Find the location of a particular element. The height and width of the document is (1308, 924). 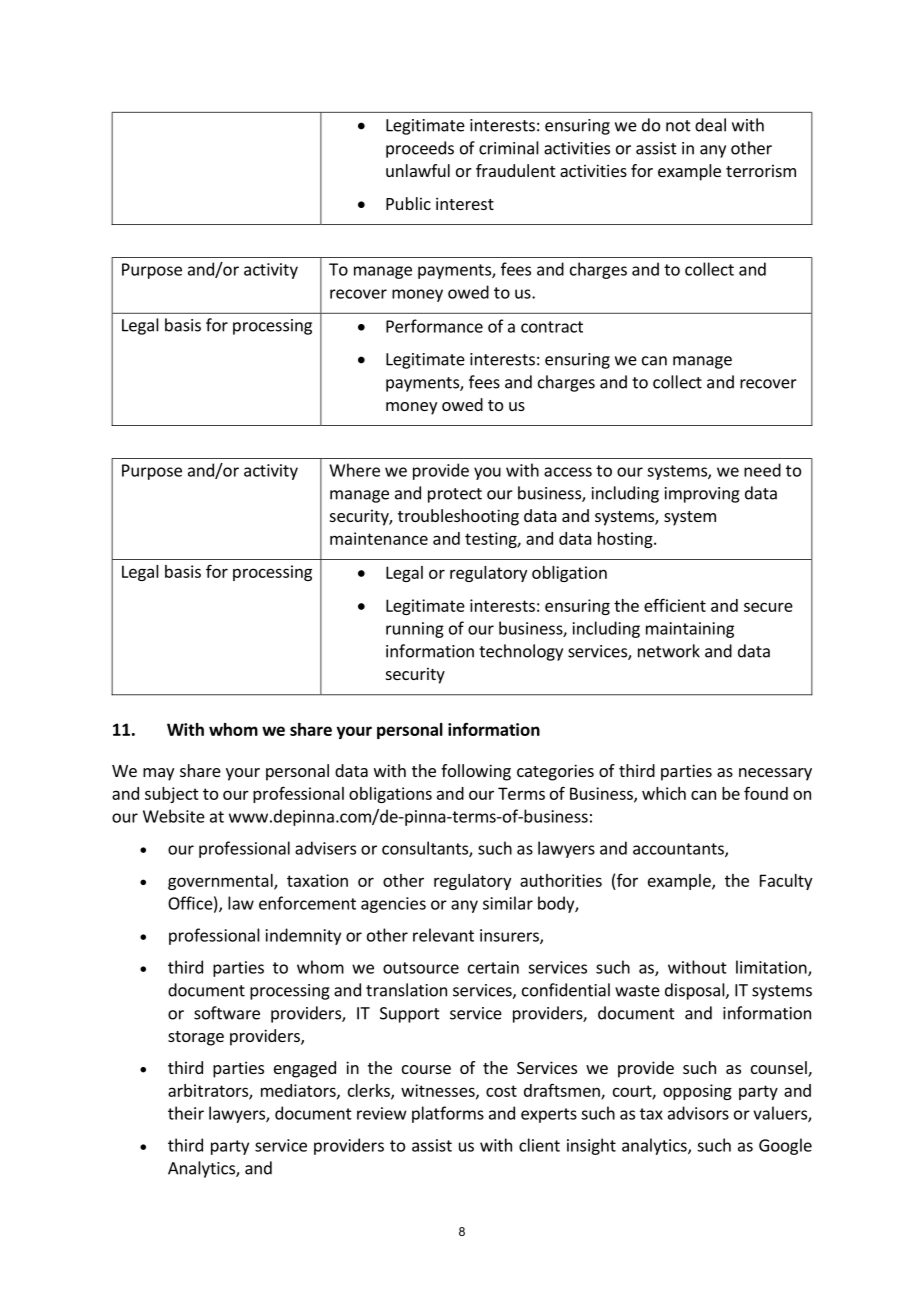

maintaining is located at coordinates (690, 630).
